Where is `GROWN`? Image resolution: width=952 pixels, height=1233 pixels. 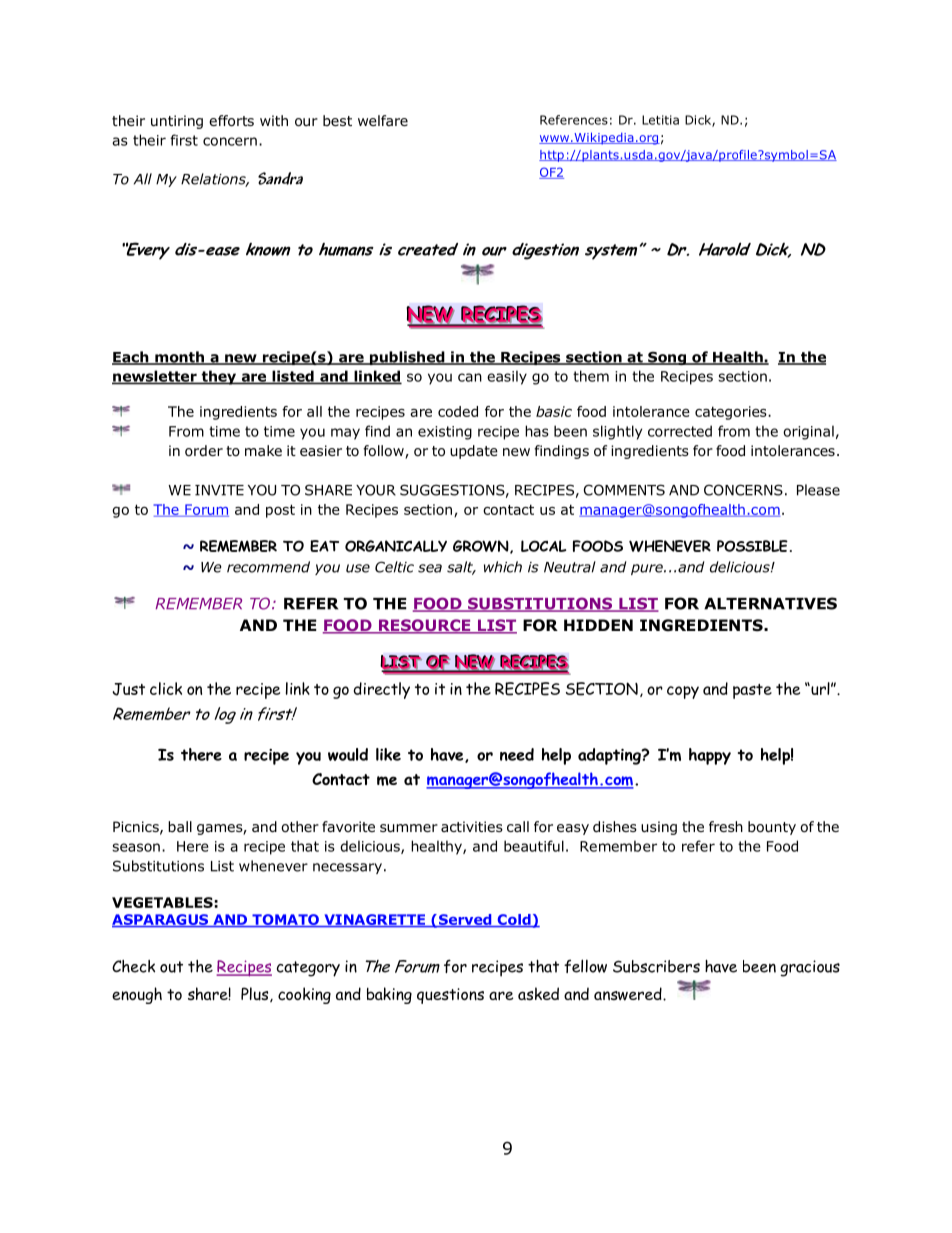 GROWN is located at coordinates (482, 547).
